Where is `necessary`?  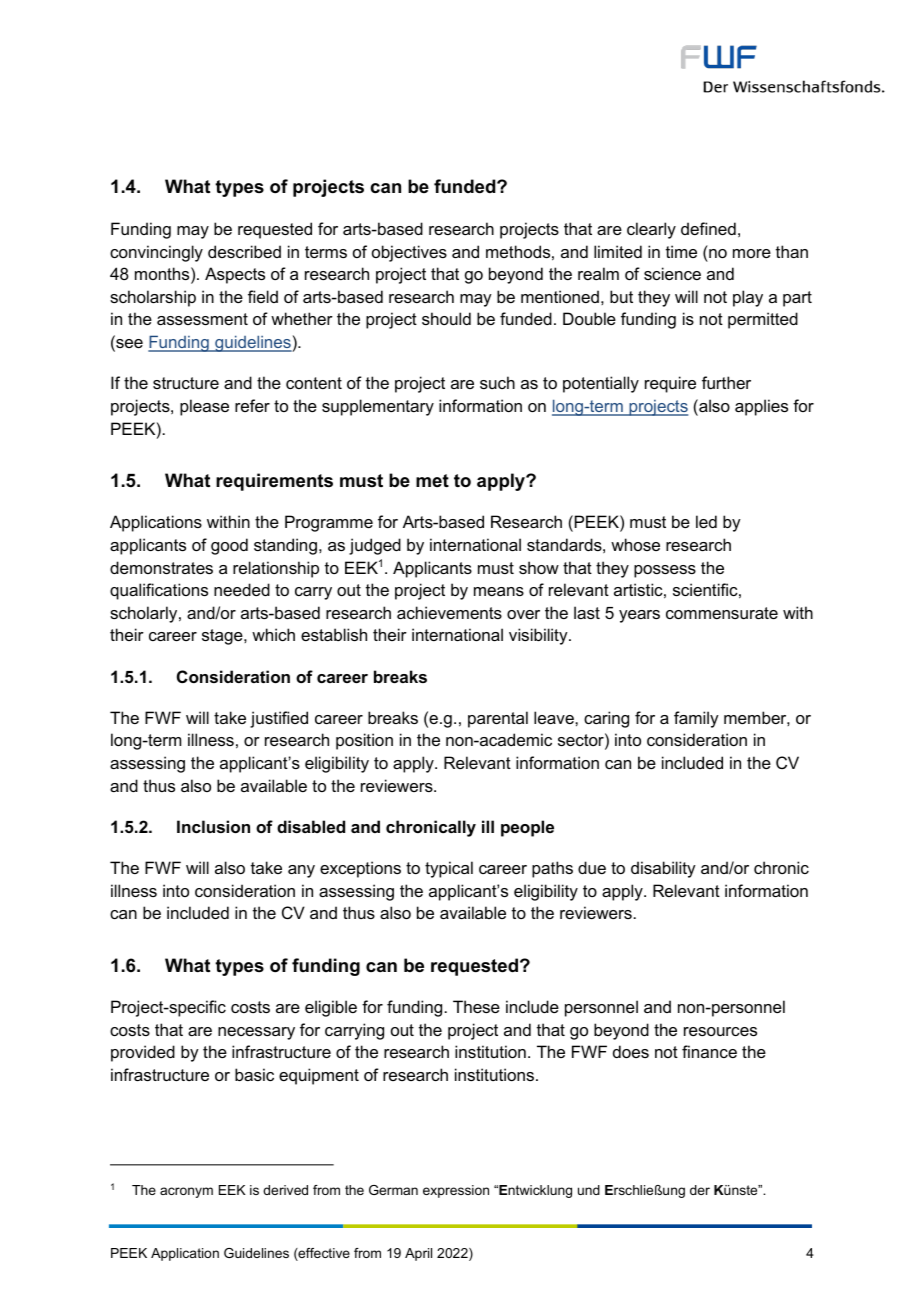
necessary is located at coordinates (256, 1033).
